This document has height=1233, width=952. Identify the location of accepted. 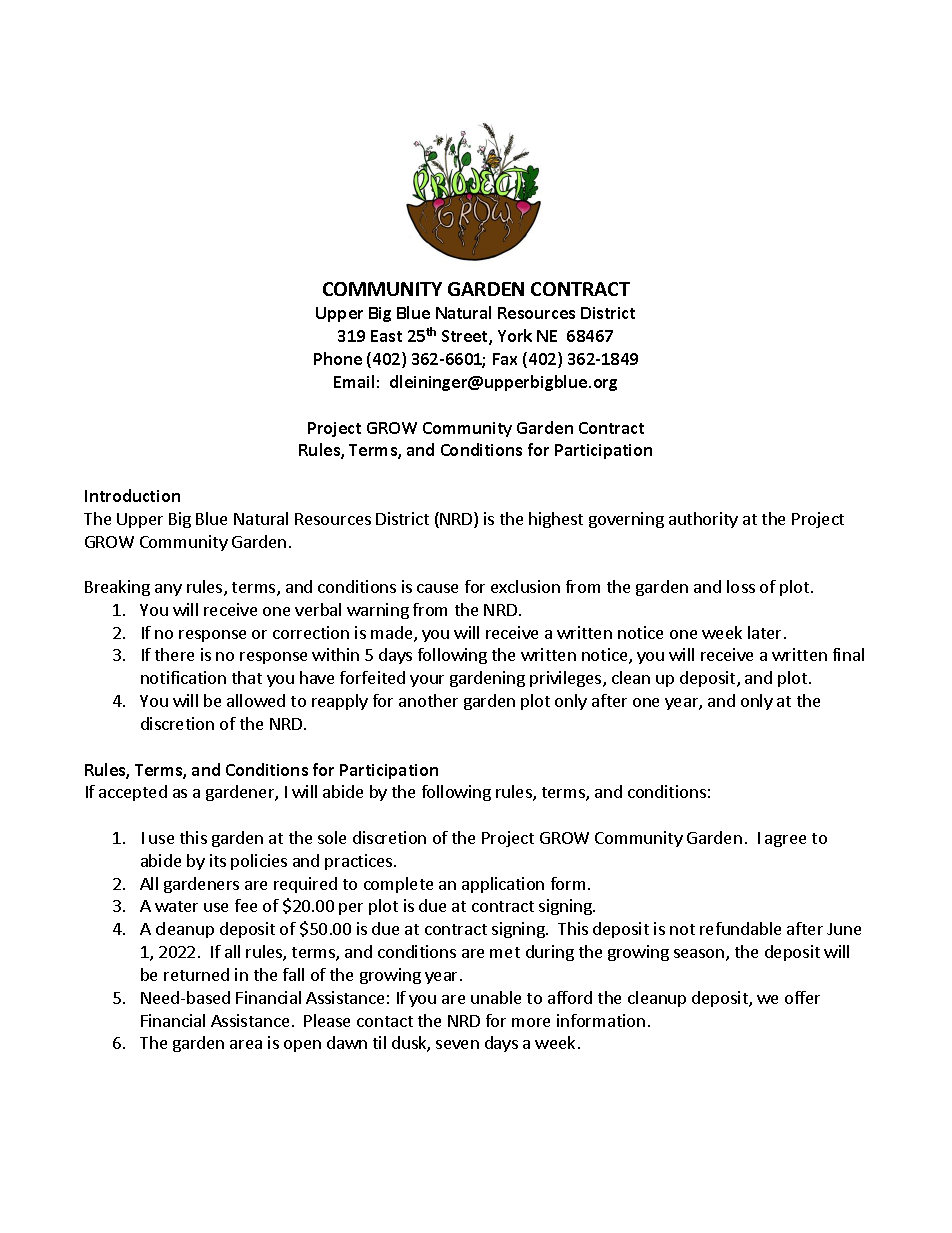
(133, 793).
